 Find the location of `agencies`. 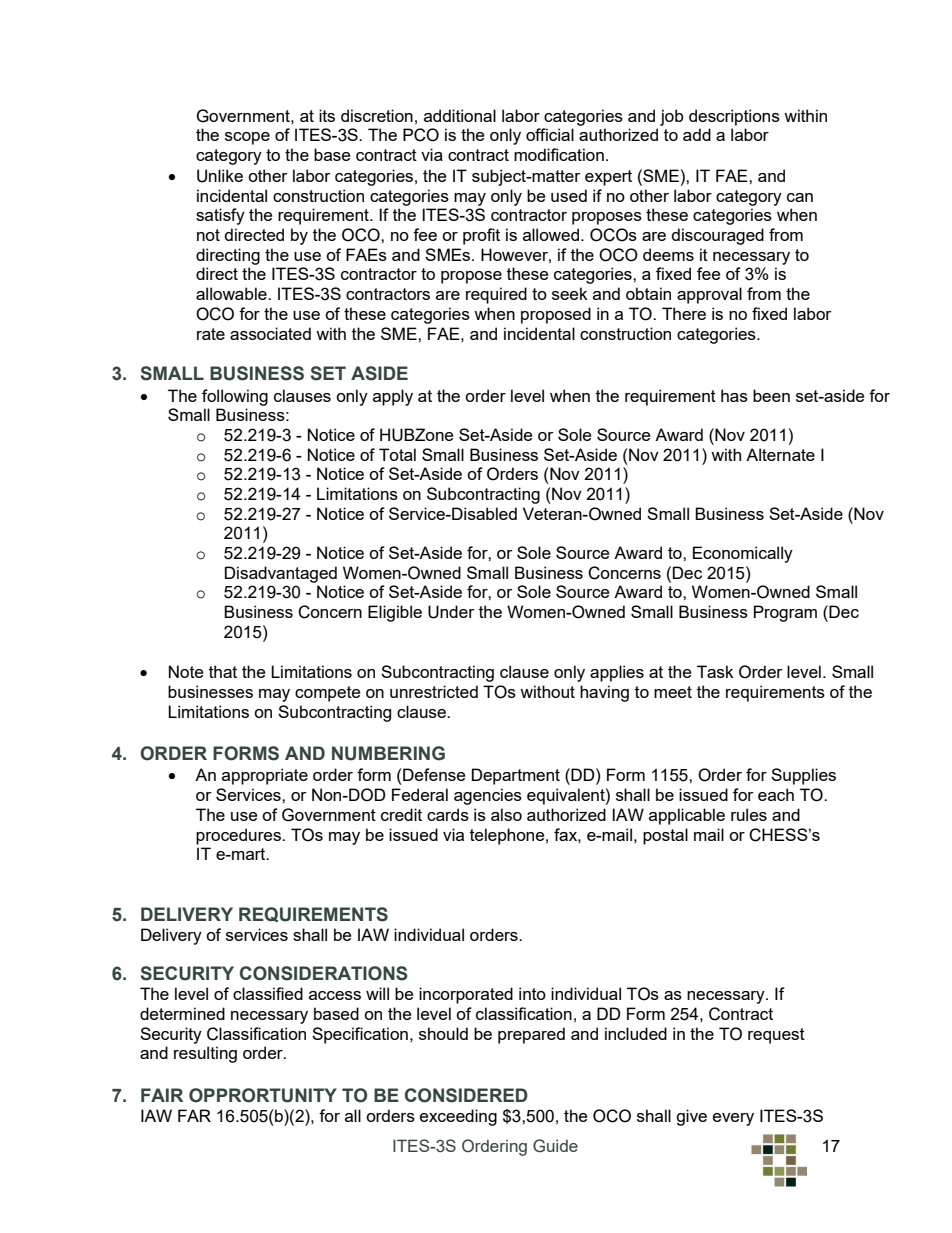

agencies is located at coordinates (488, 796).
